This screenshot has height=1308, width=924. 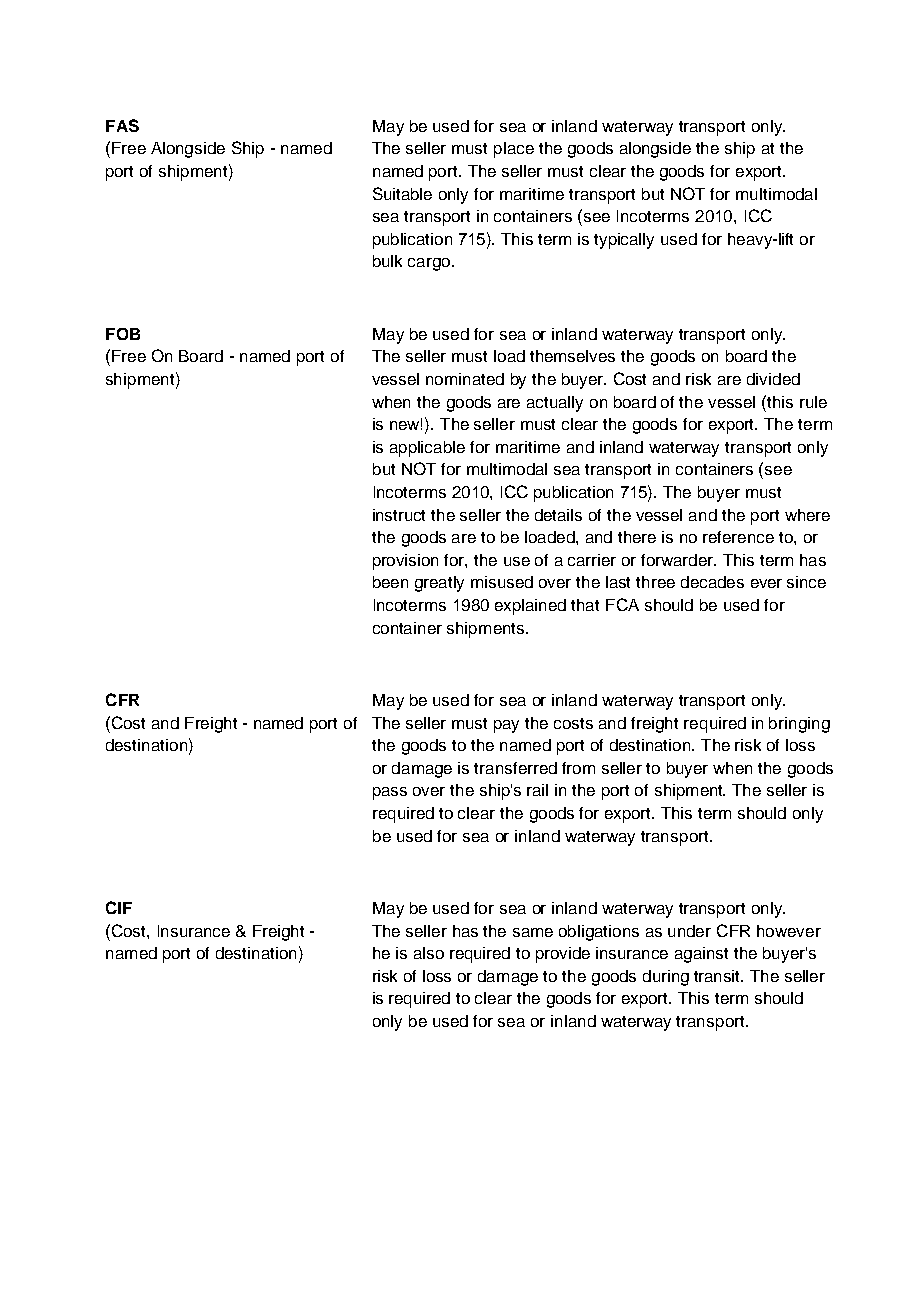 What do you see at coordinates (701, 955) in the screenshot?
I see `against` at bounding box center [701, 955].
